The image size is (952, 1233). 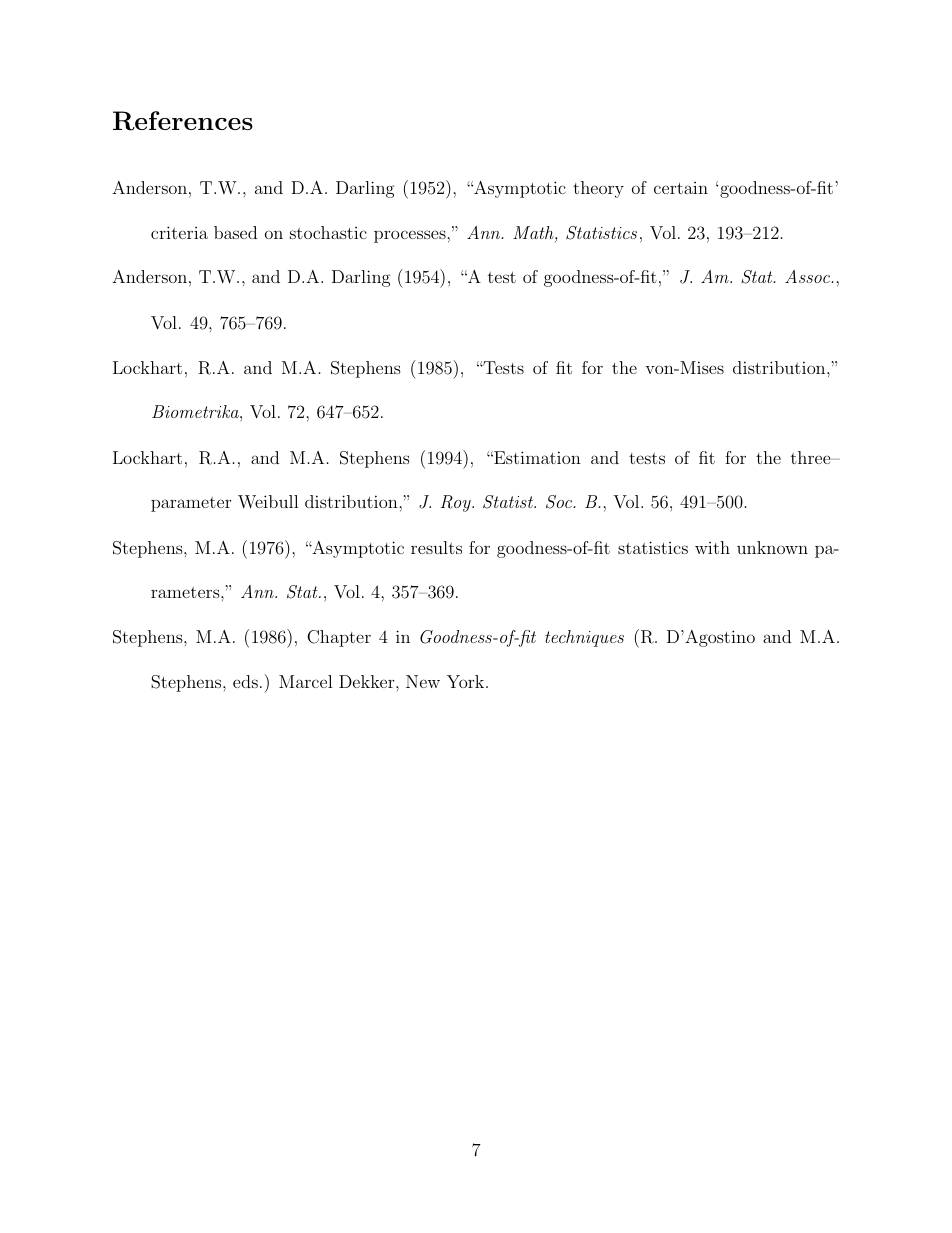 I want to click on results, so click(x=436, y=547).
